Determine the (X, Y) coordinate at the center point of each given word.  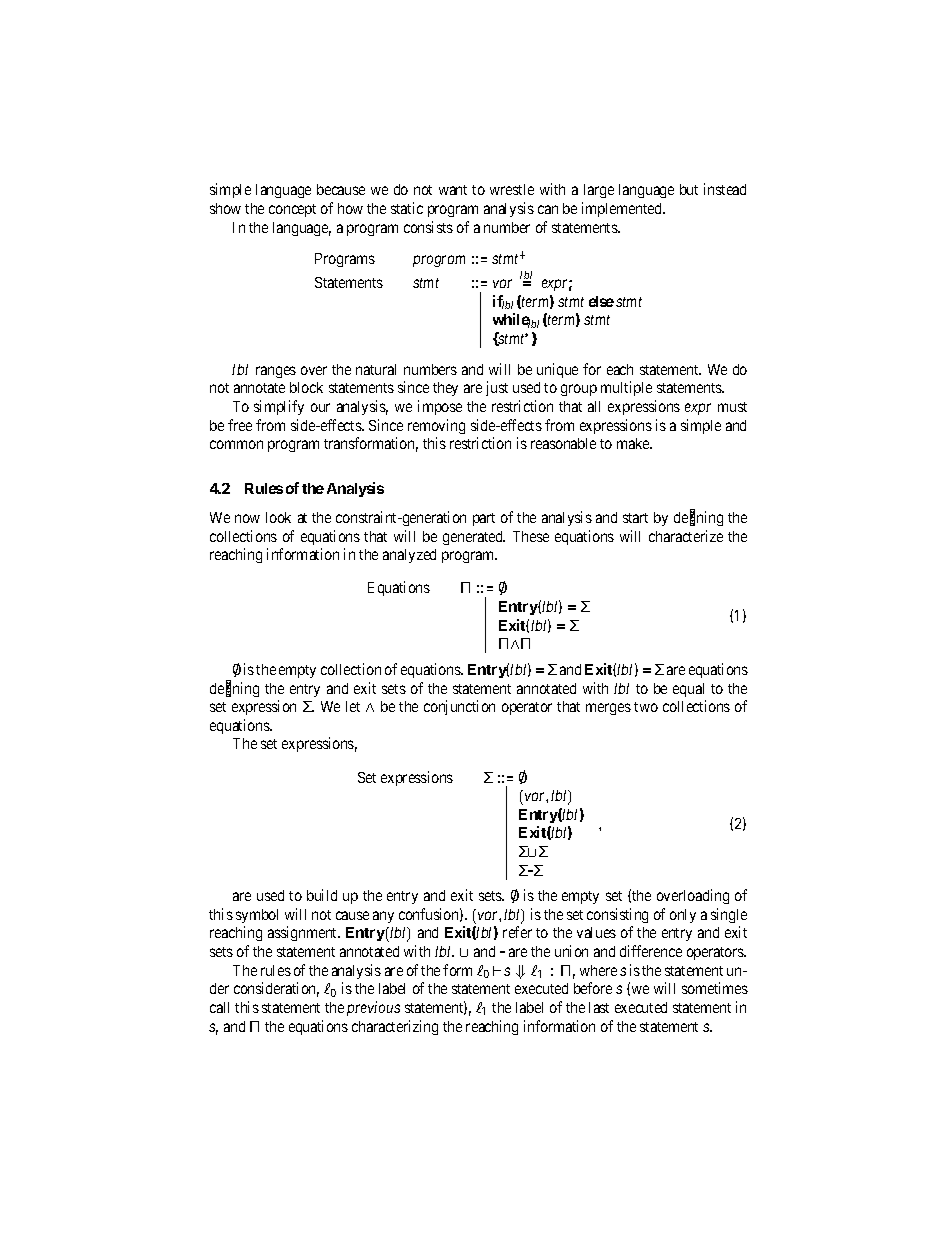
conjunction (459, 707)
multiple (626, 388)
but (689, 189)
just (497, 388)
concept (292, 210)
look (278, 517)
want (453, 190)
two (646, 707)
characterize (686, 536)
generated (474, 538)
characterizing (395, 1027)
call (219, 1007)
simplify (279, 407)
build (322, 895)
